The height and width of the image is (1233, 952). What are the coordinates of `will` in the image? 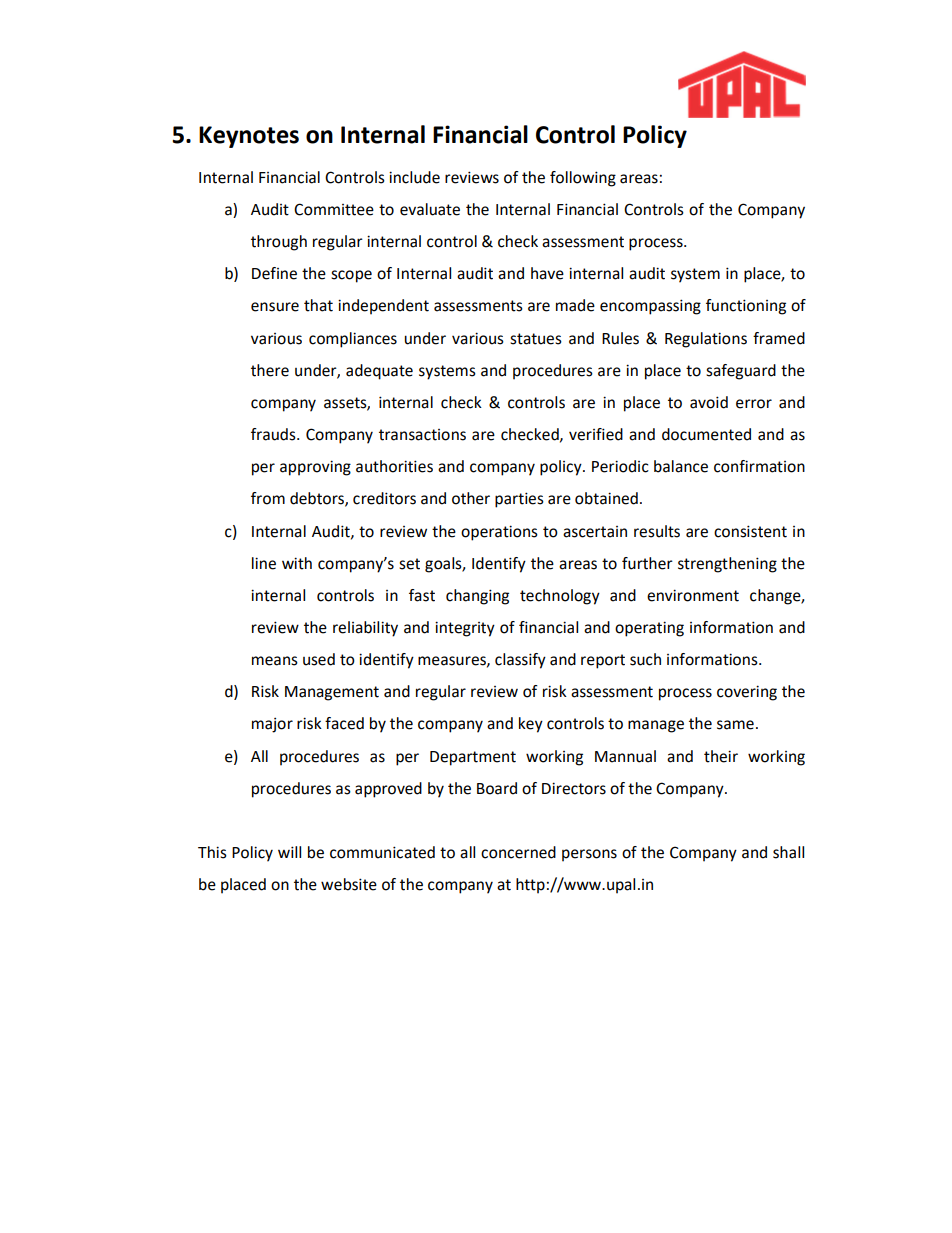 It's located at (289, 852).
